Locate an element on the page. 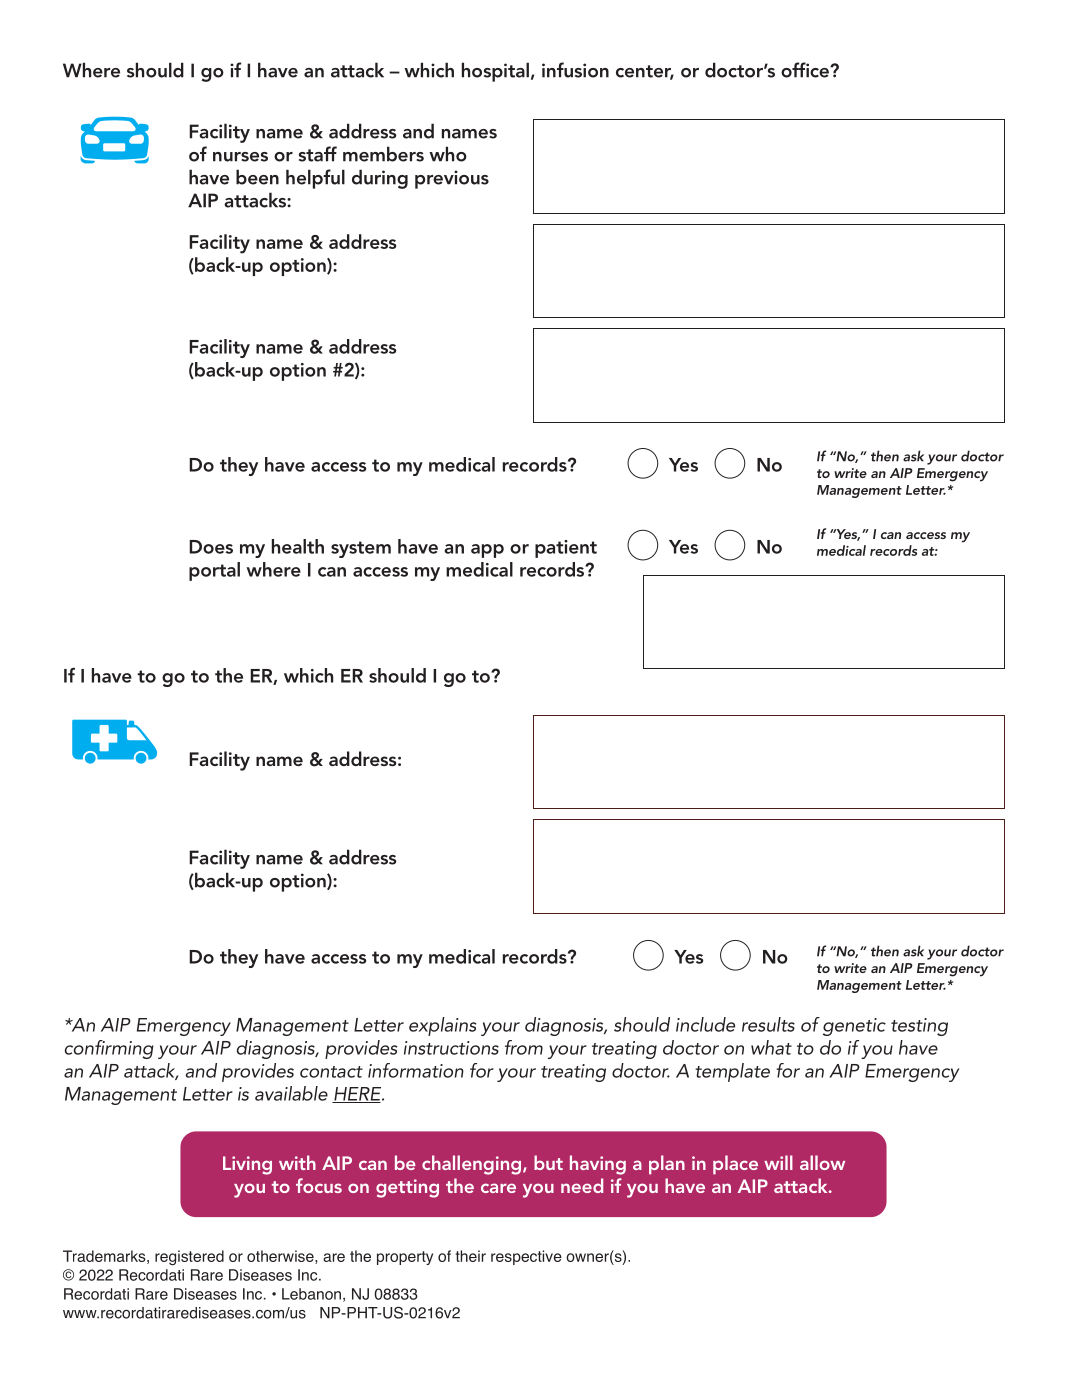 Image resolution: width=1067 pixels, height=1381 pixels. confirming is located at coordinates (109, 1049).
